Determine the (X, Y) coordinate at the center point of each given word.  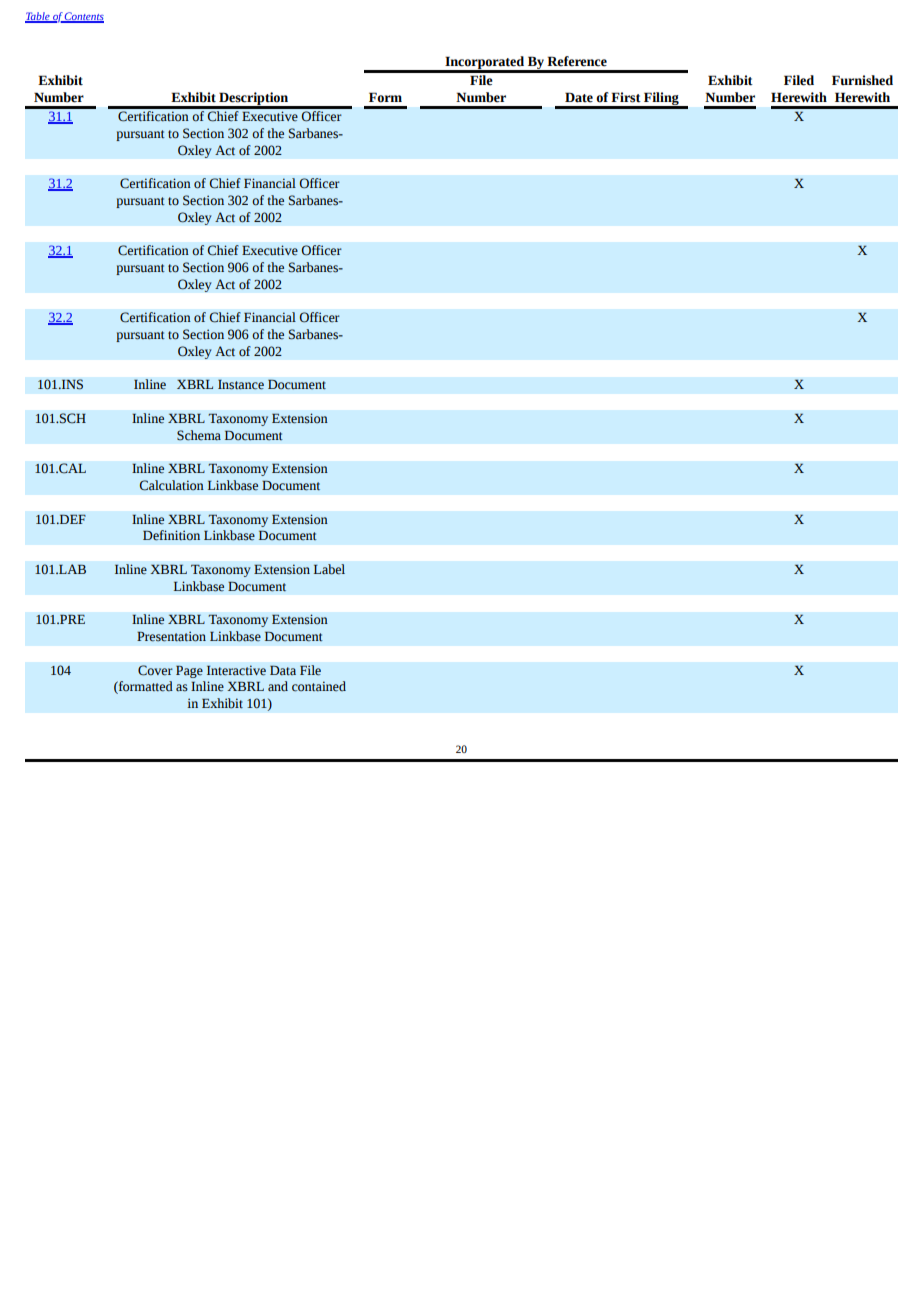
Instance (241, 385)
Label (329, 569)
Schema (199, 435)
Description (254, 100)
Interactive (236, 670)
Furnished (862, 80)
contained (319, 686)
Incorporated (484, 64)
